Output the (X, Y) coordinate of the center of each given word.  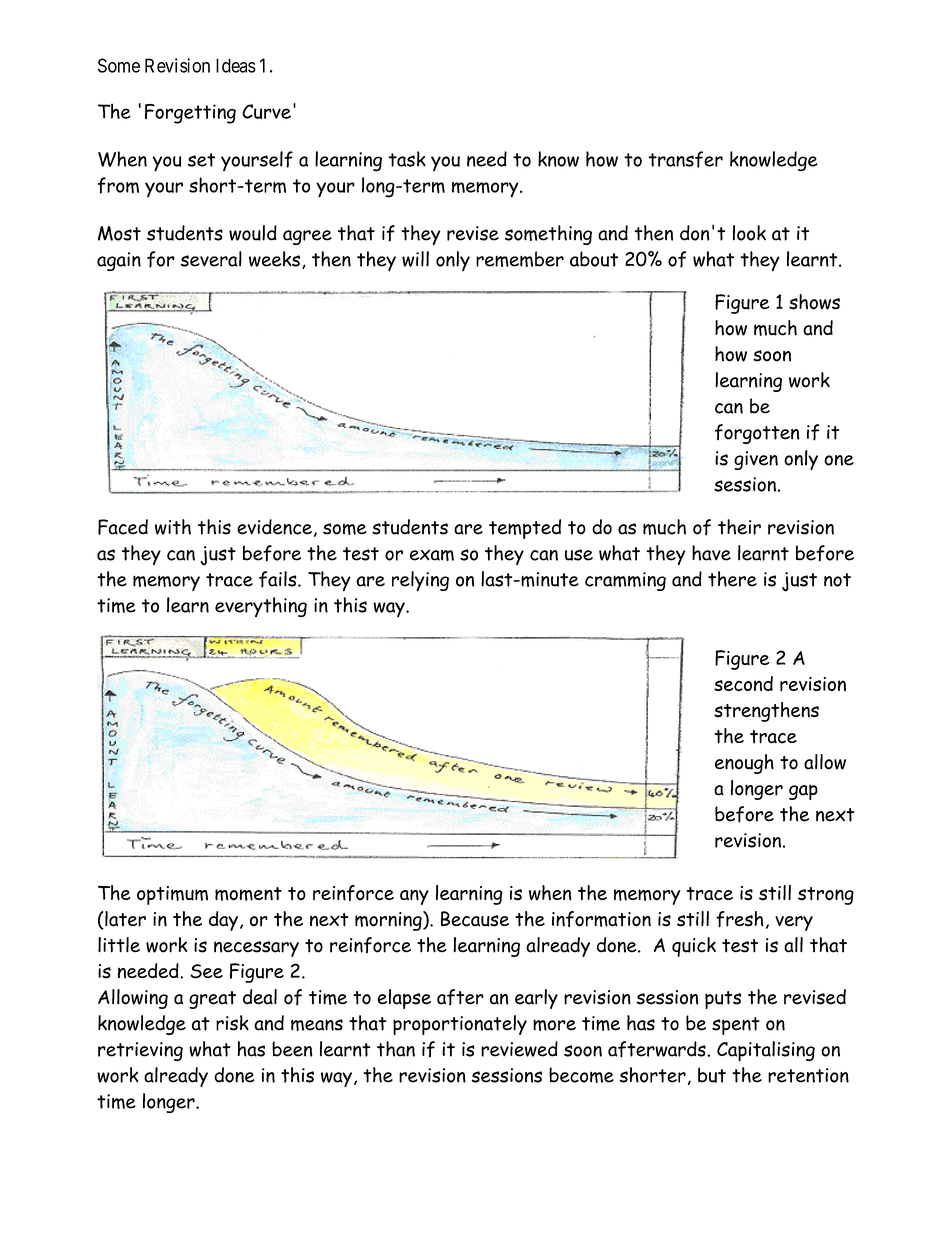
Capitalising (766, 1051)
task (407, 159)
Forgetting (190, 114)
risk (232, 1023)
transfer (686, 159)
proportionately (460, 1025)
